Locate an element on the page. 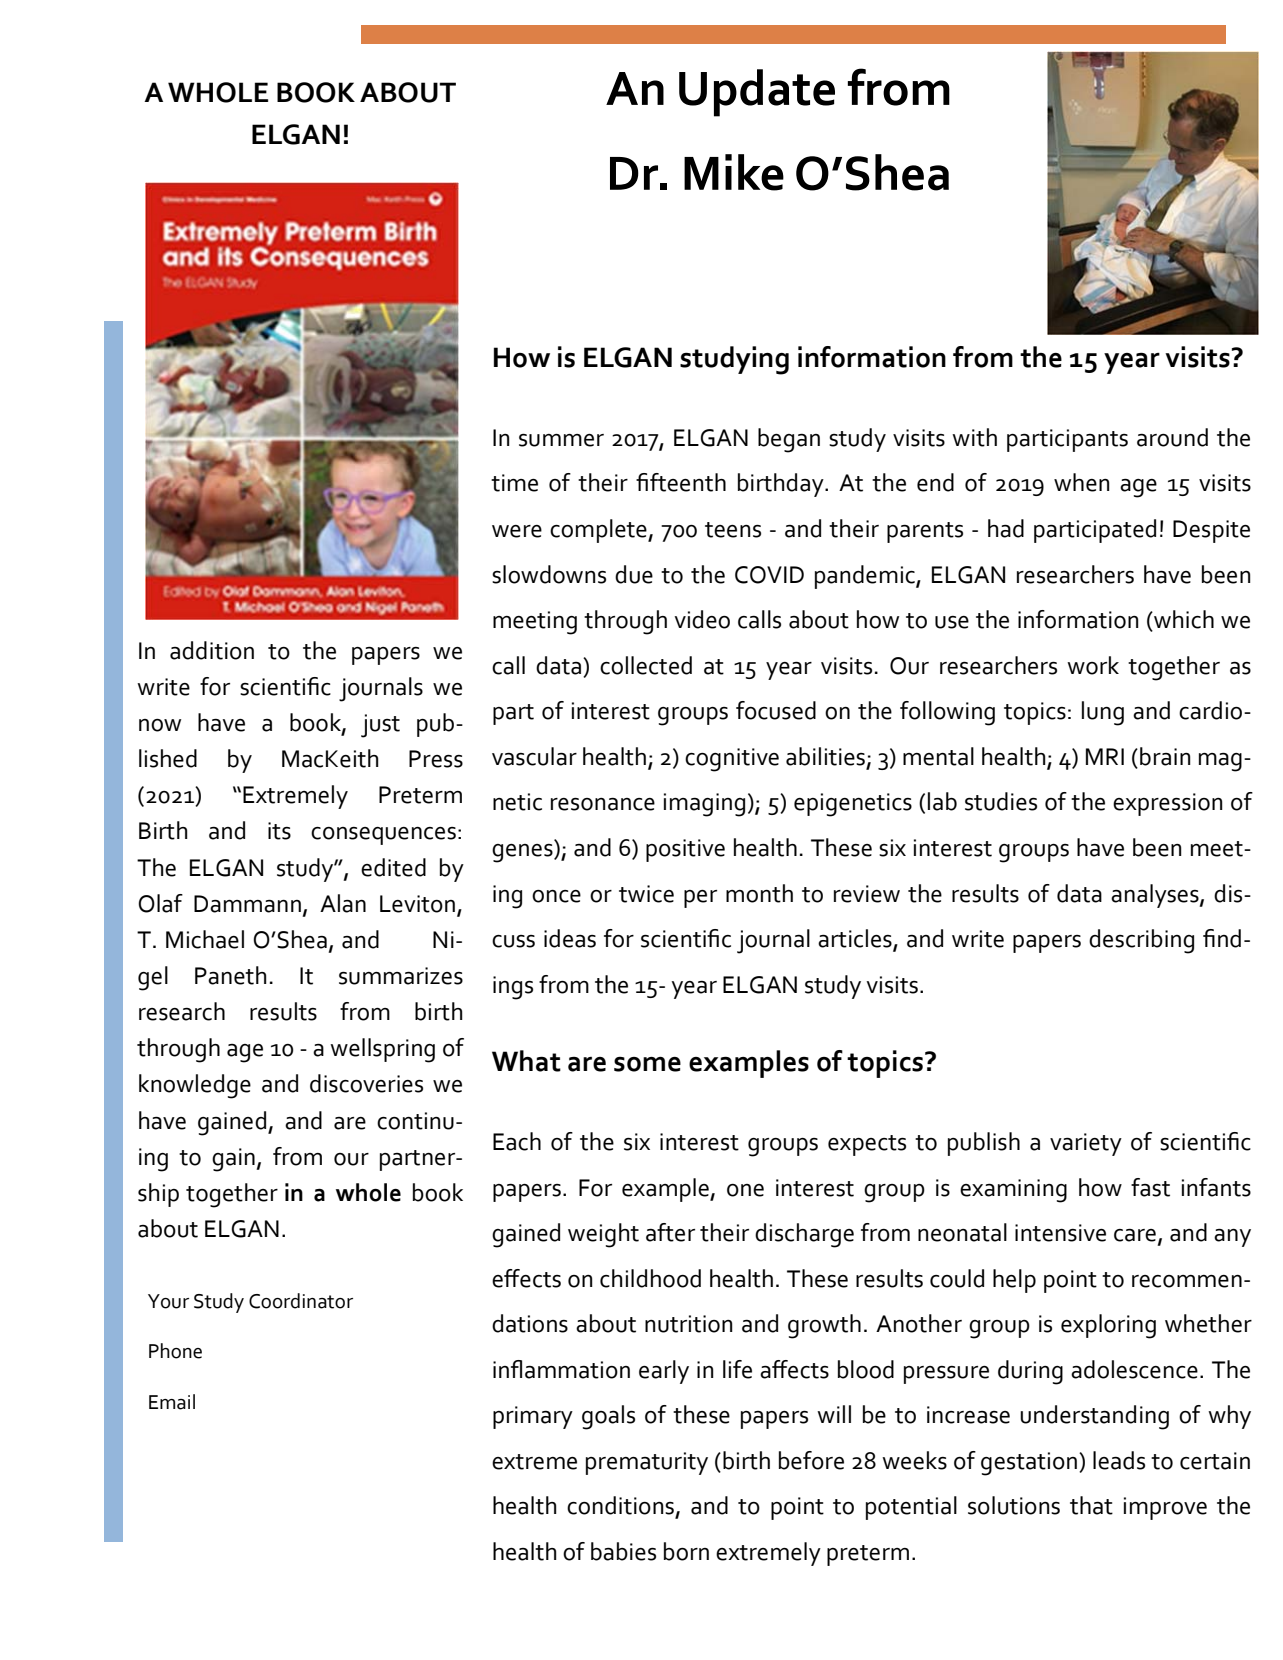  Mike is located at coordinates (734, 172).
